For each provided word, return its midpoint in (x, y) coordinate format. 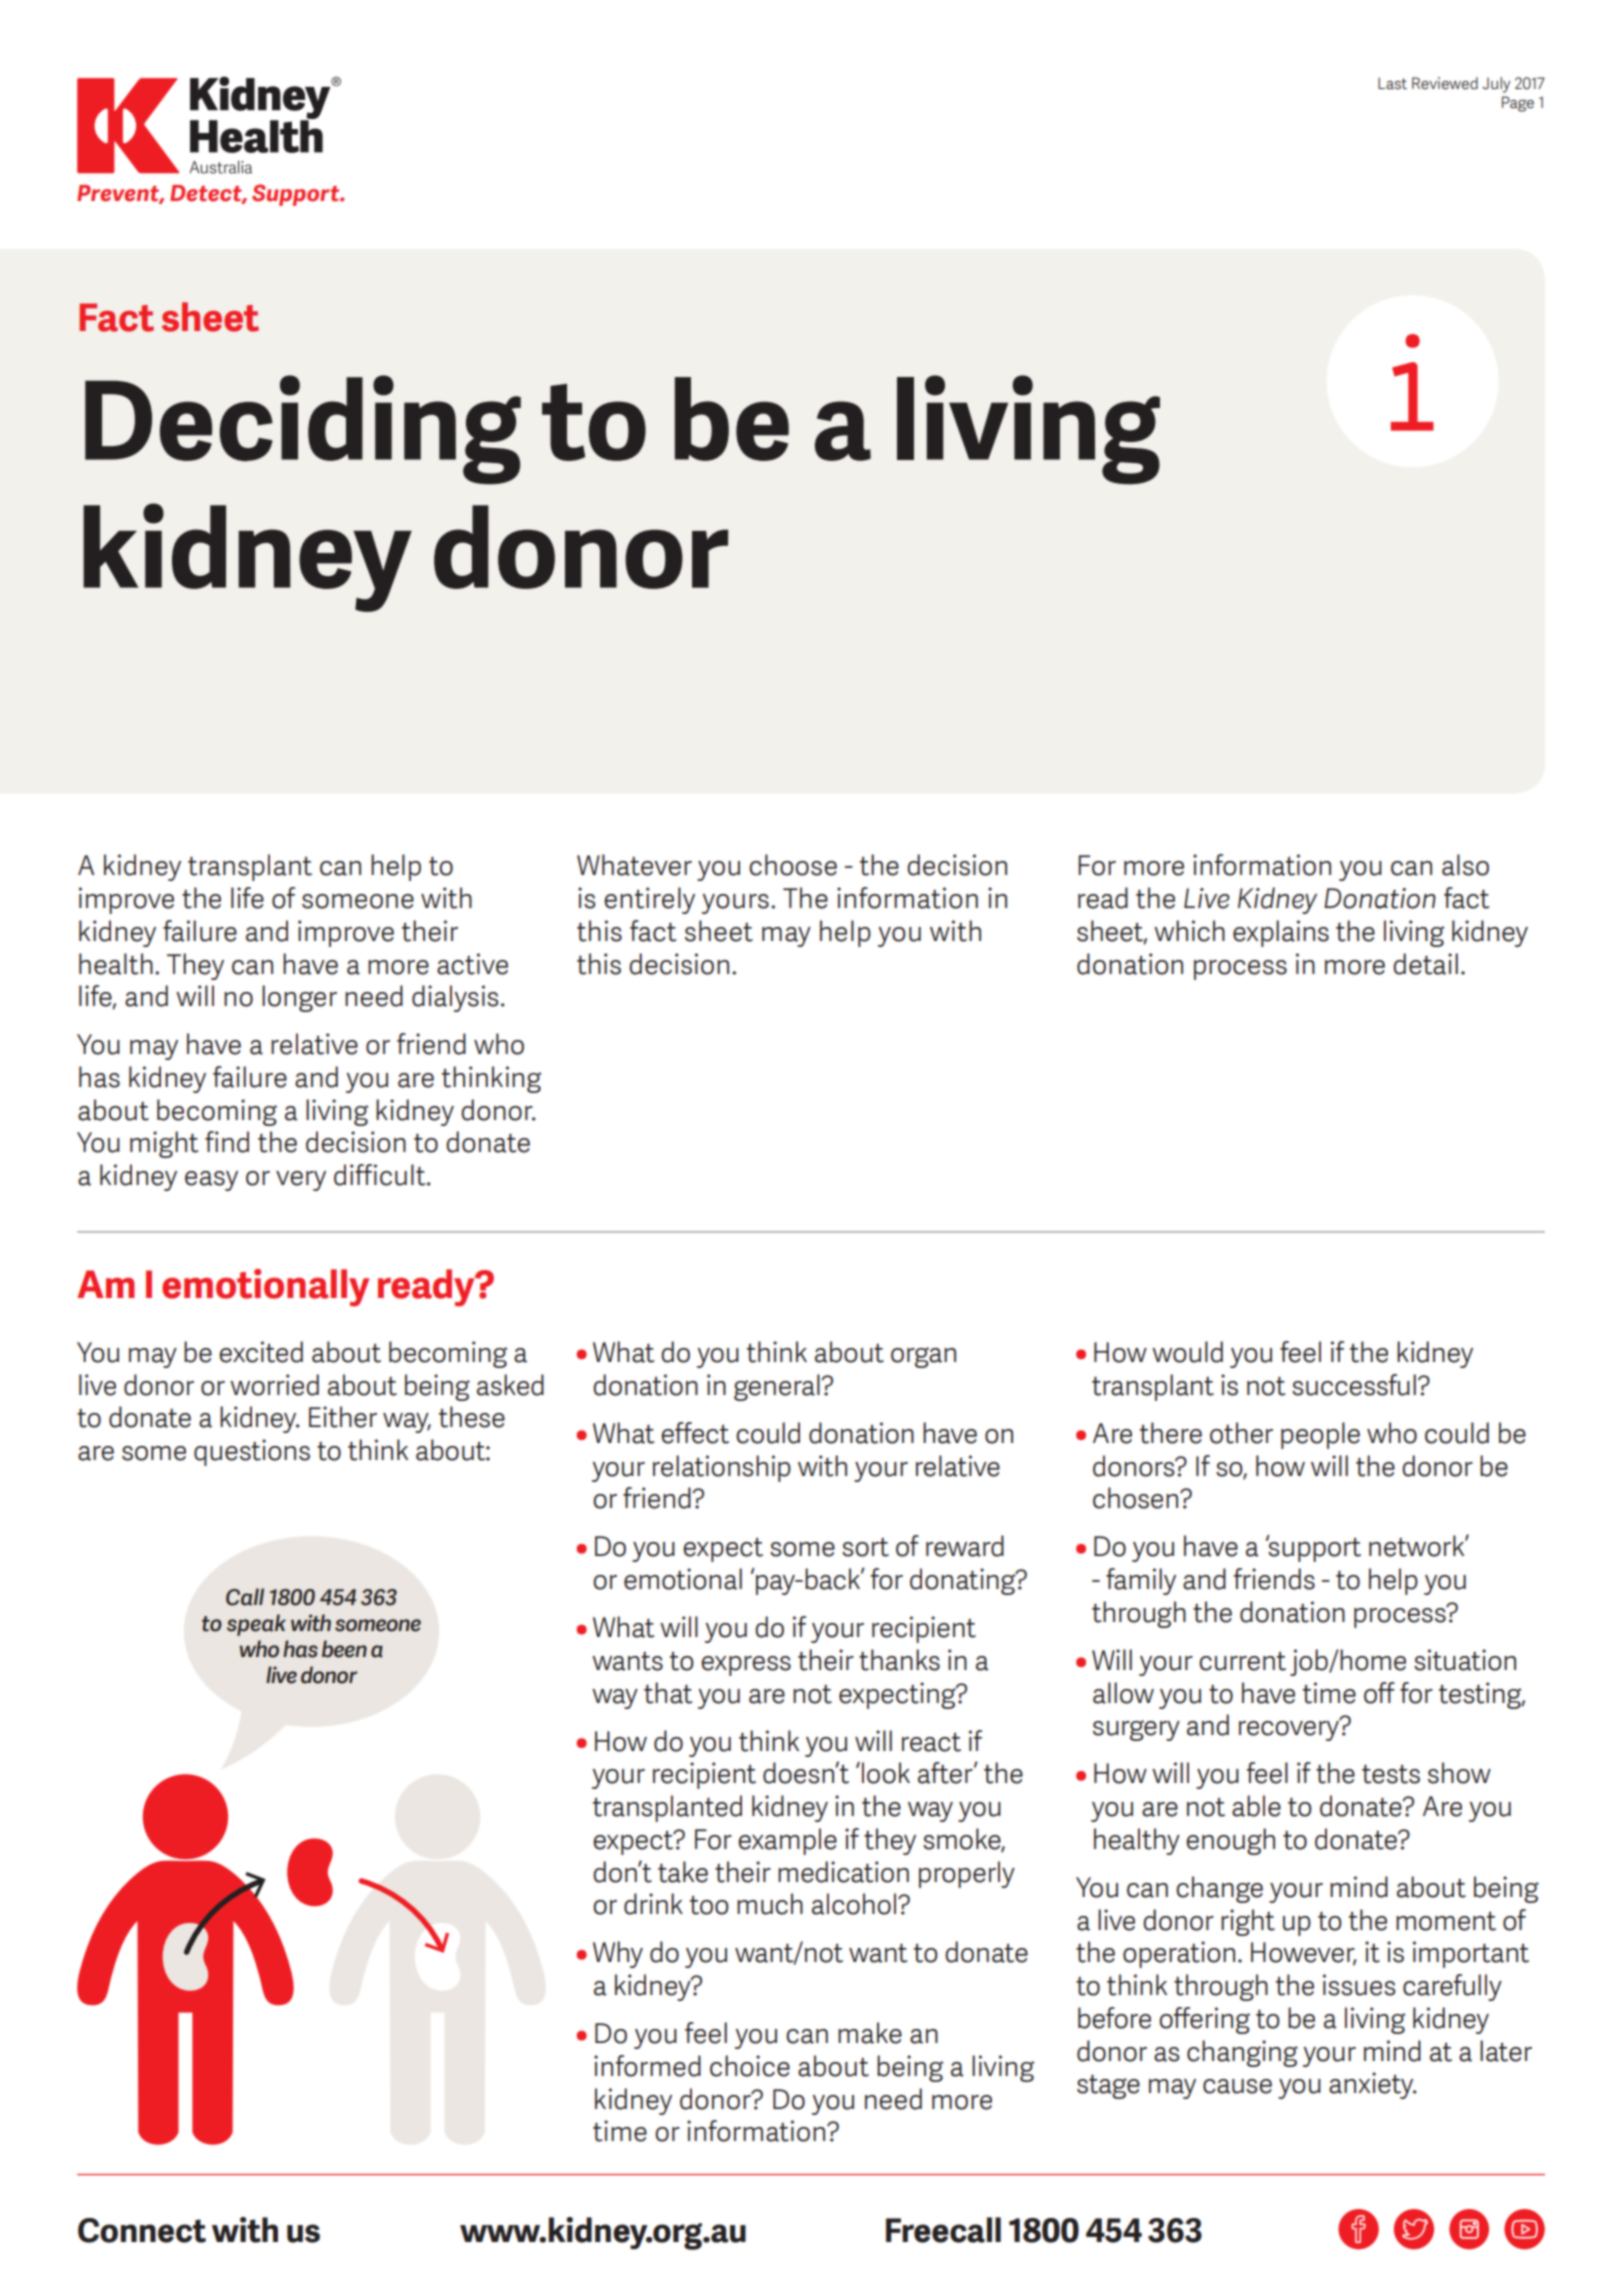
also (1465, 865)
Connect (142, 2230)
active (472, 964)
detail (1425, 964)
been (344, 1649)
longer (299, 998)
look (886, 1773)
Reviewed (1445, 83)
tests (1391, 1774)
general (778, 1387)
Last (1392, 83)
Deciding (303, 430)
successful (1354, 1385)
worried (274, 1385)
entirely (649, 900)
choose (793, 865)
